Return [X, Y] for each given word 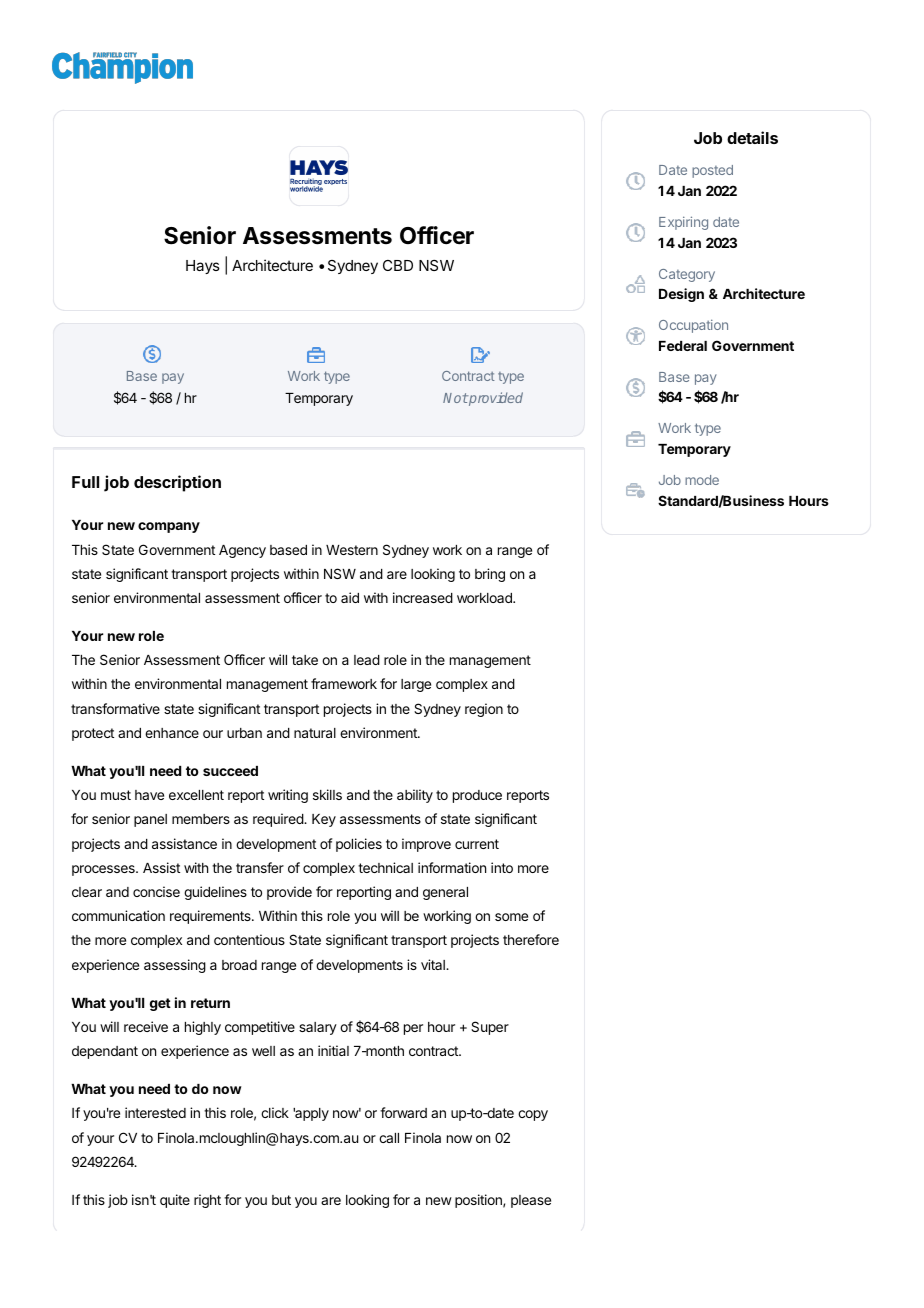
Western [352, 550]
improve [426, 845]
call [389, 1138]
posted [712, 171]
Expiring [683, 223]
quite [175, 1201]
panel [150, 820]
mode [702, 480]
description [177, 483]
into [502, 867]
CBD [398, 265]
